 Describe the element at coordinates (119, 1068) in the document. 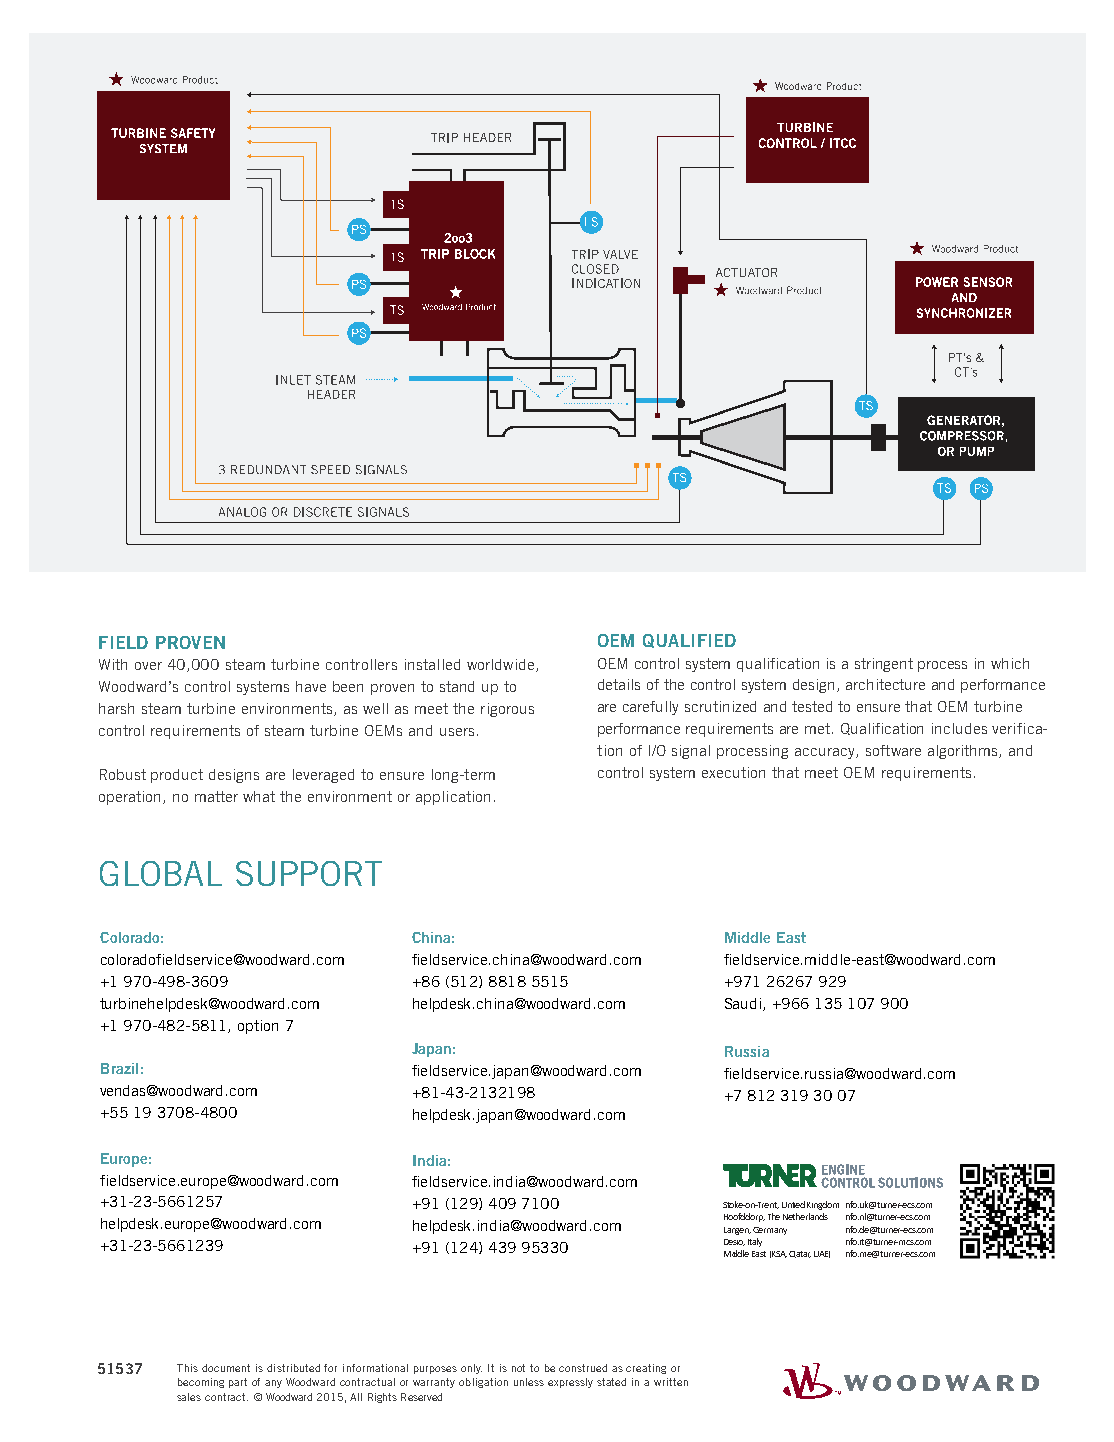

I see `Brazil` at that location.
